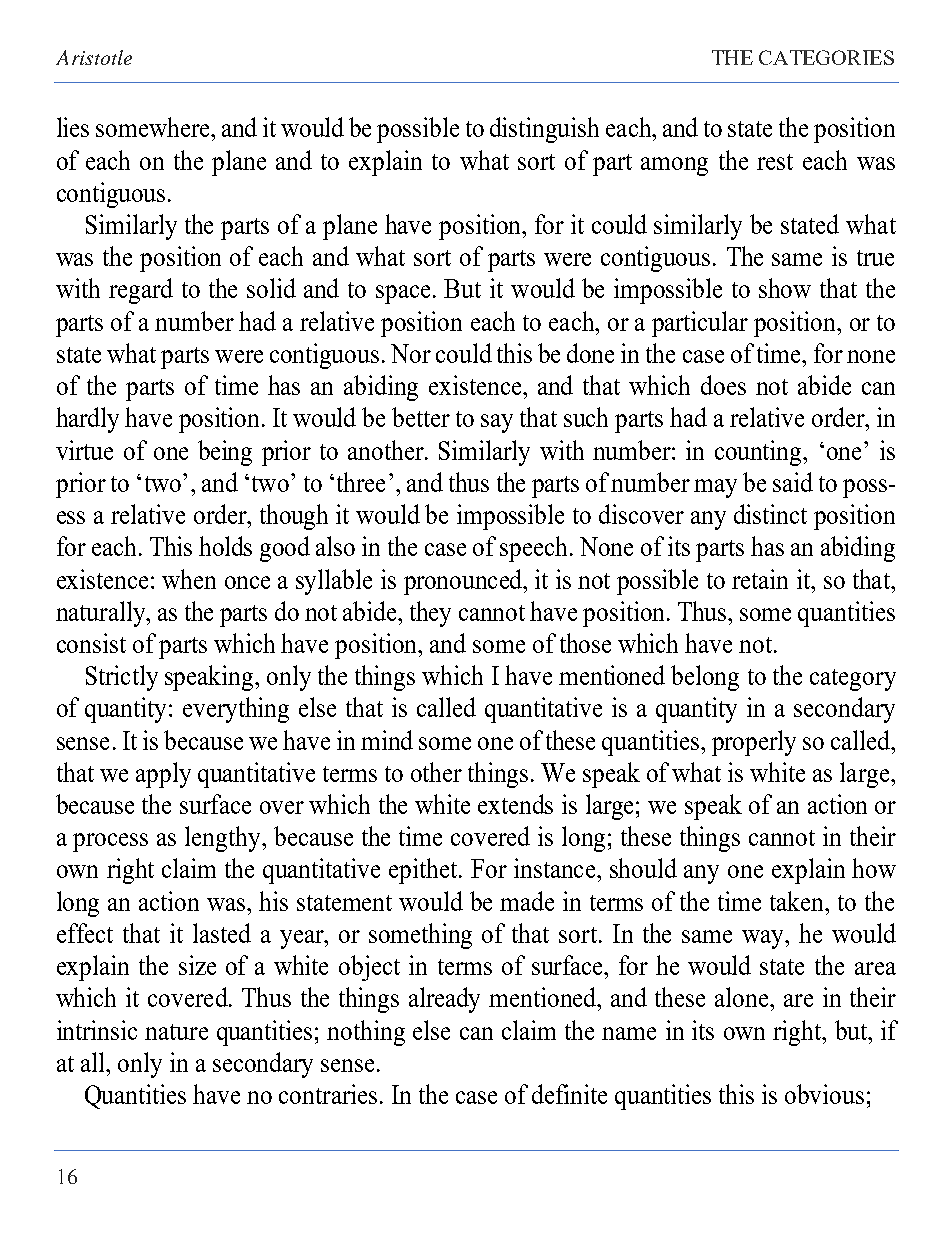 The width and height of the screenshot is (952, 1233). Describe the element at coordinates (515, 804) in the screenshot. I see `extends` at that location.
